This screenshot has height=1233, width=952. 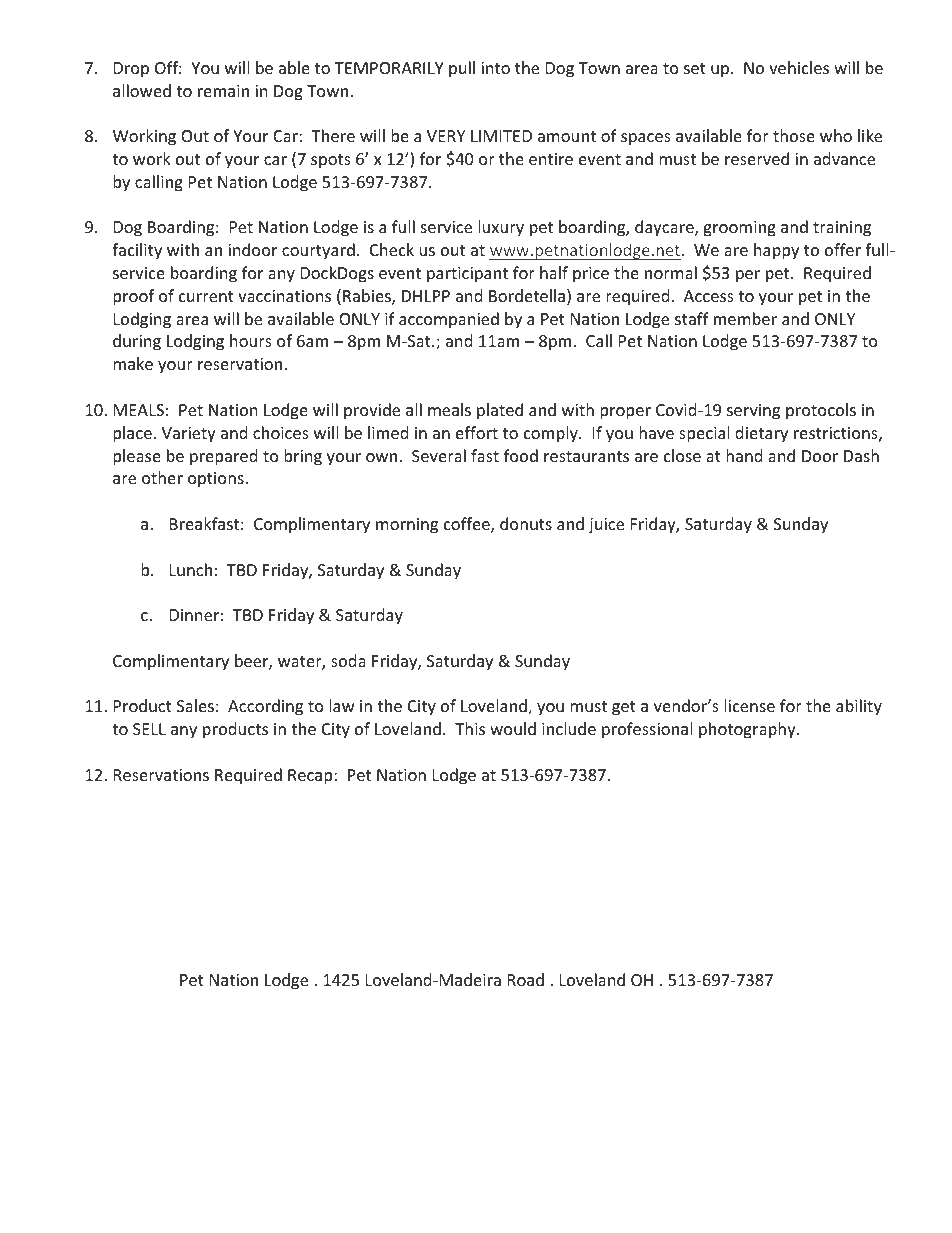 I want to click on remain, so click(x=223, y=91).
